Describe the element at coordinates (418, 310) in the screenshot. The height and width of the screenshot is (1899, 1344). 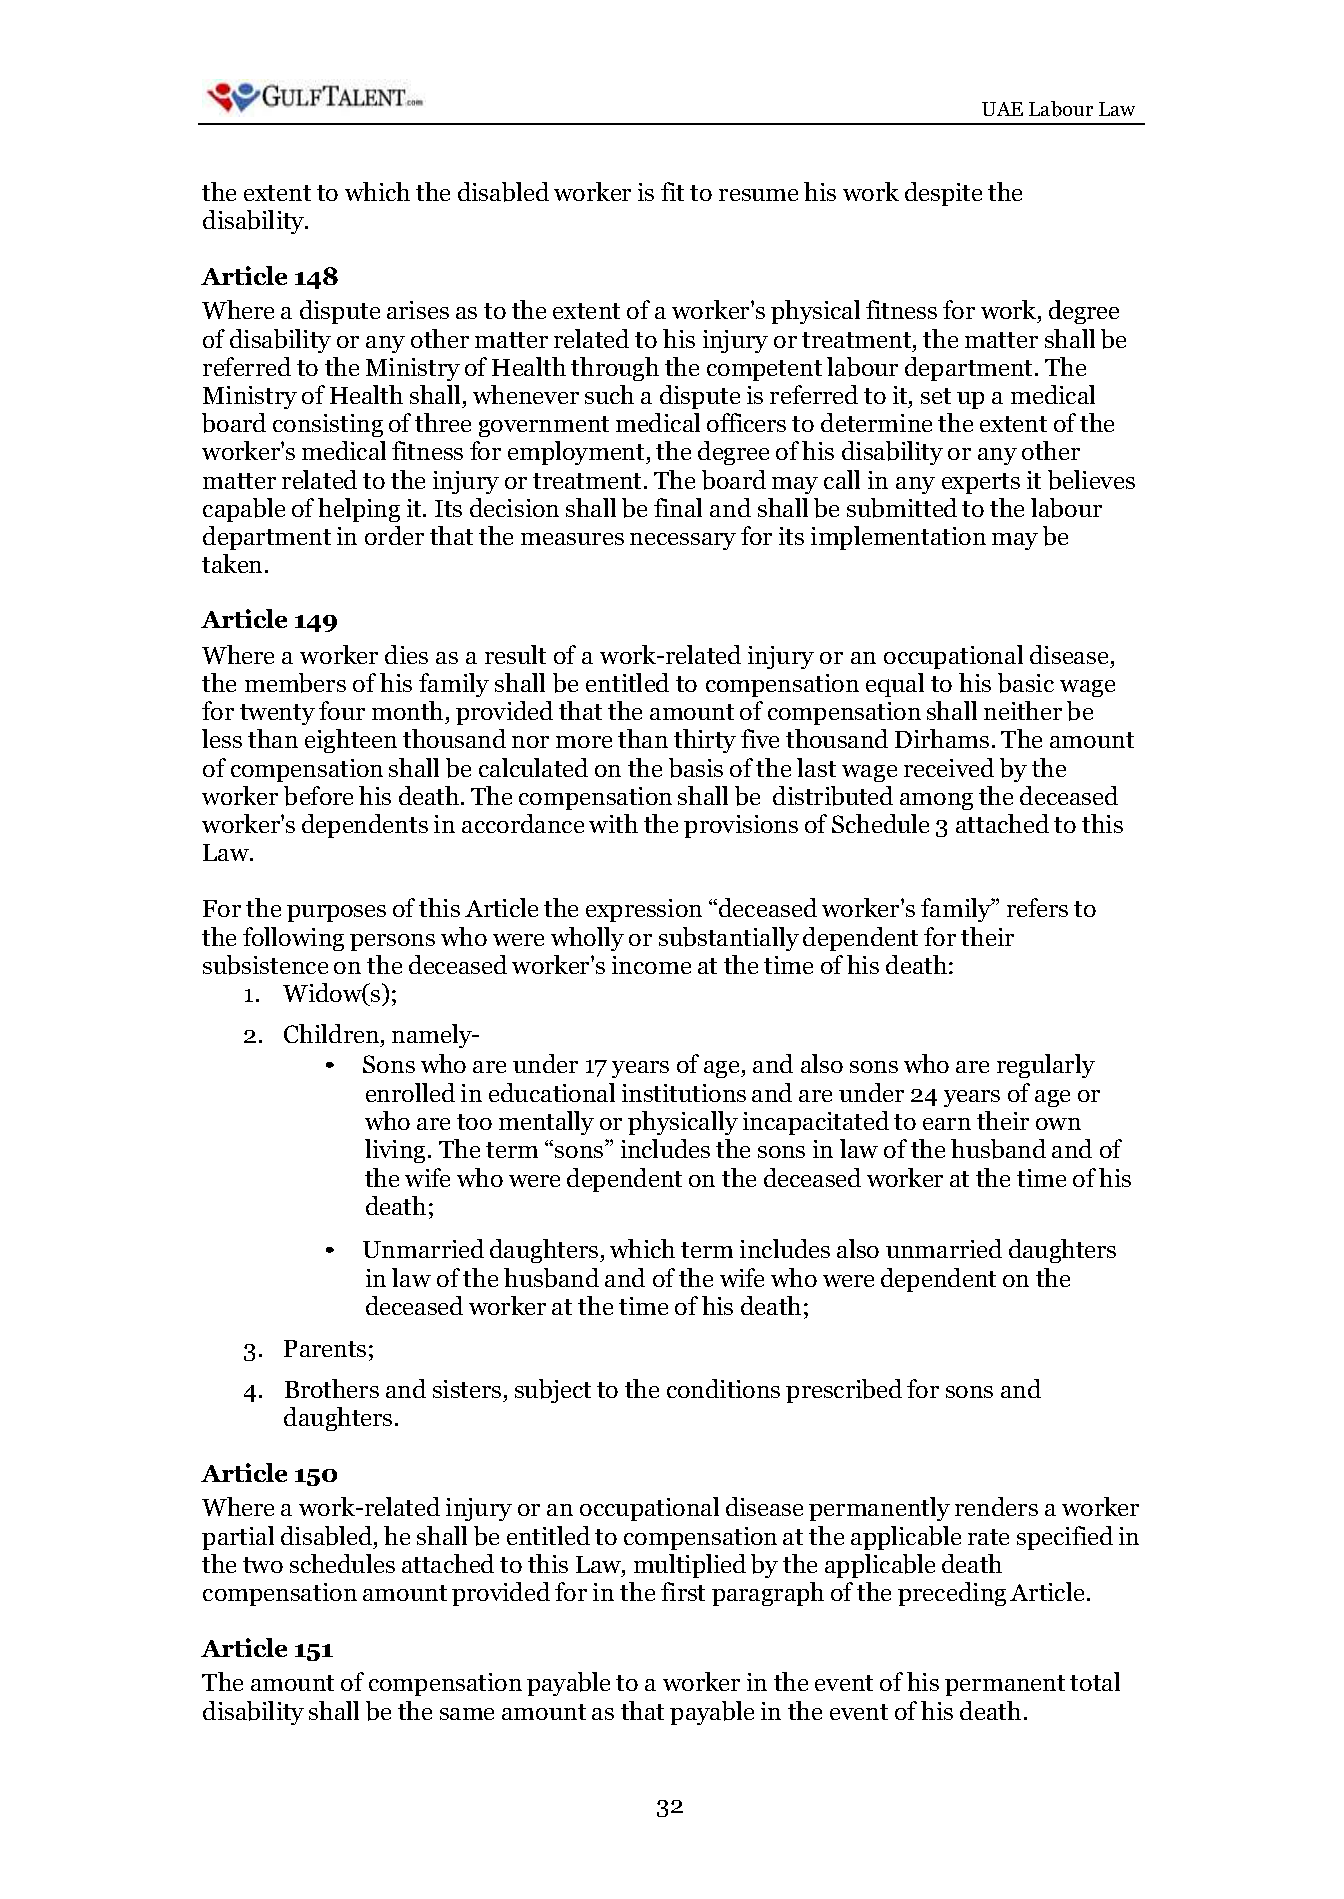
I see `arises` at that location.
